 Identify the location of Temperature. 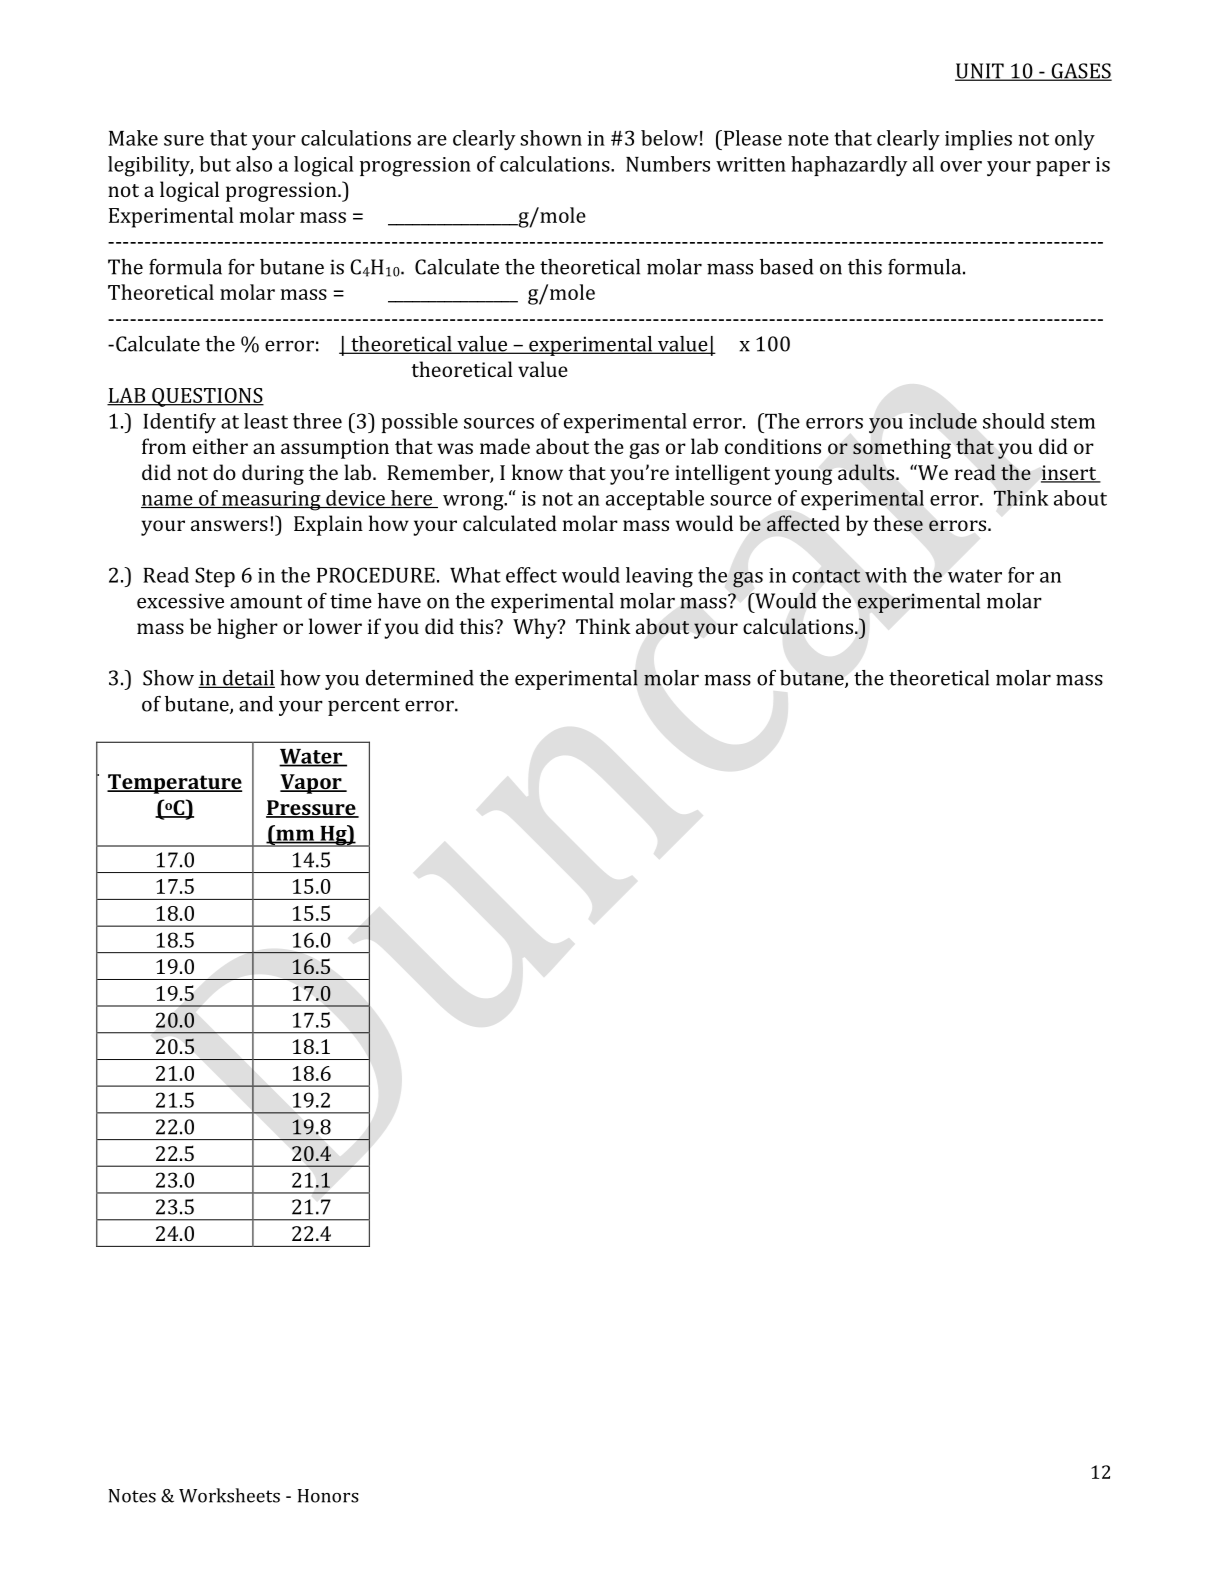
(174, 784).
